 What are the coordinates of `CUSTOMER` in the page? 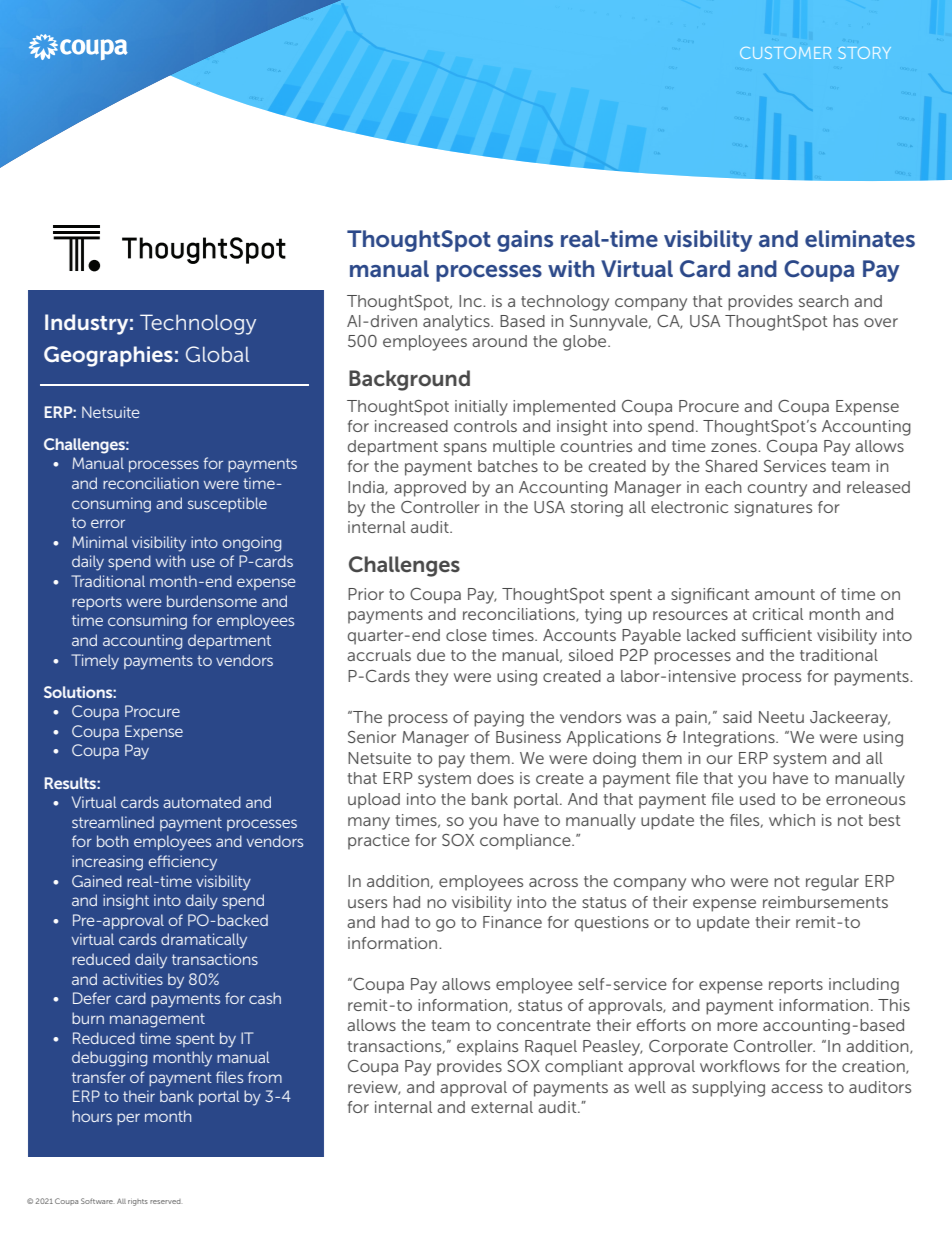 It's located at (785, 53).
